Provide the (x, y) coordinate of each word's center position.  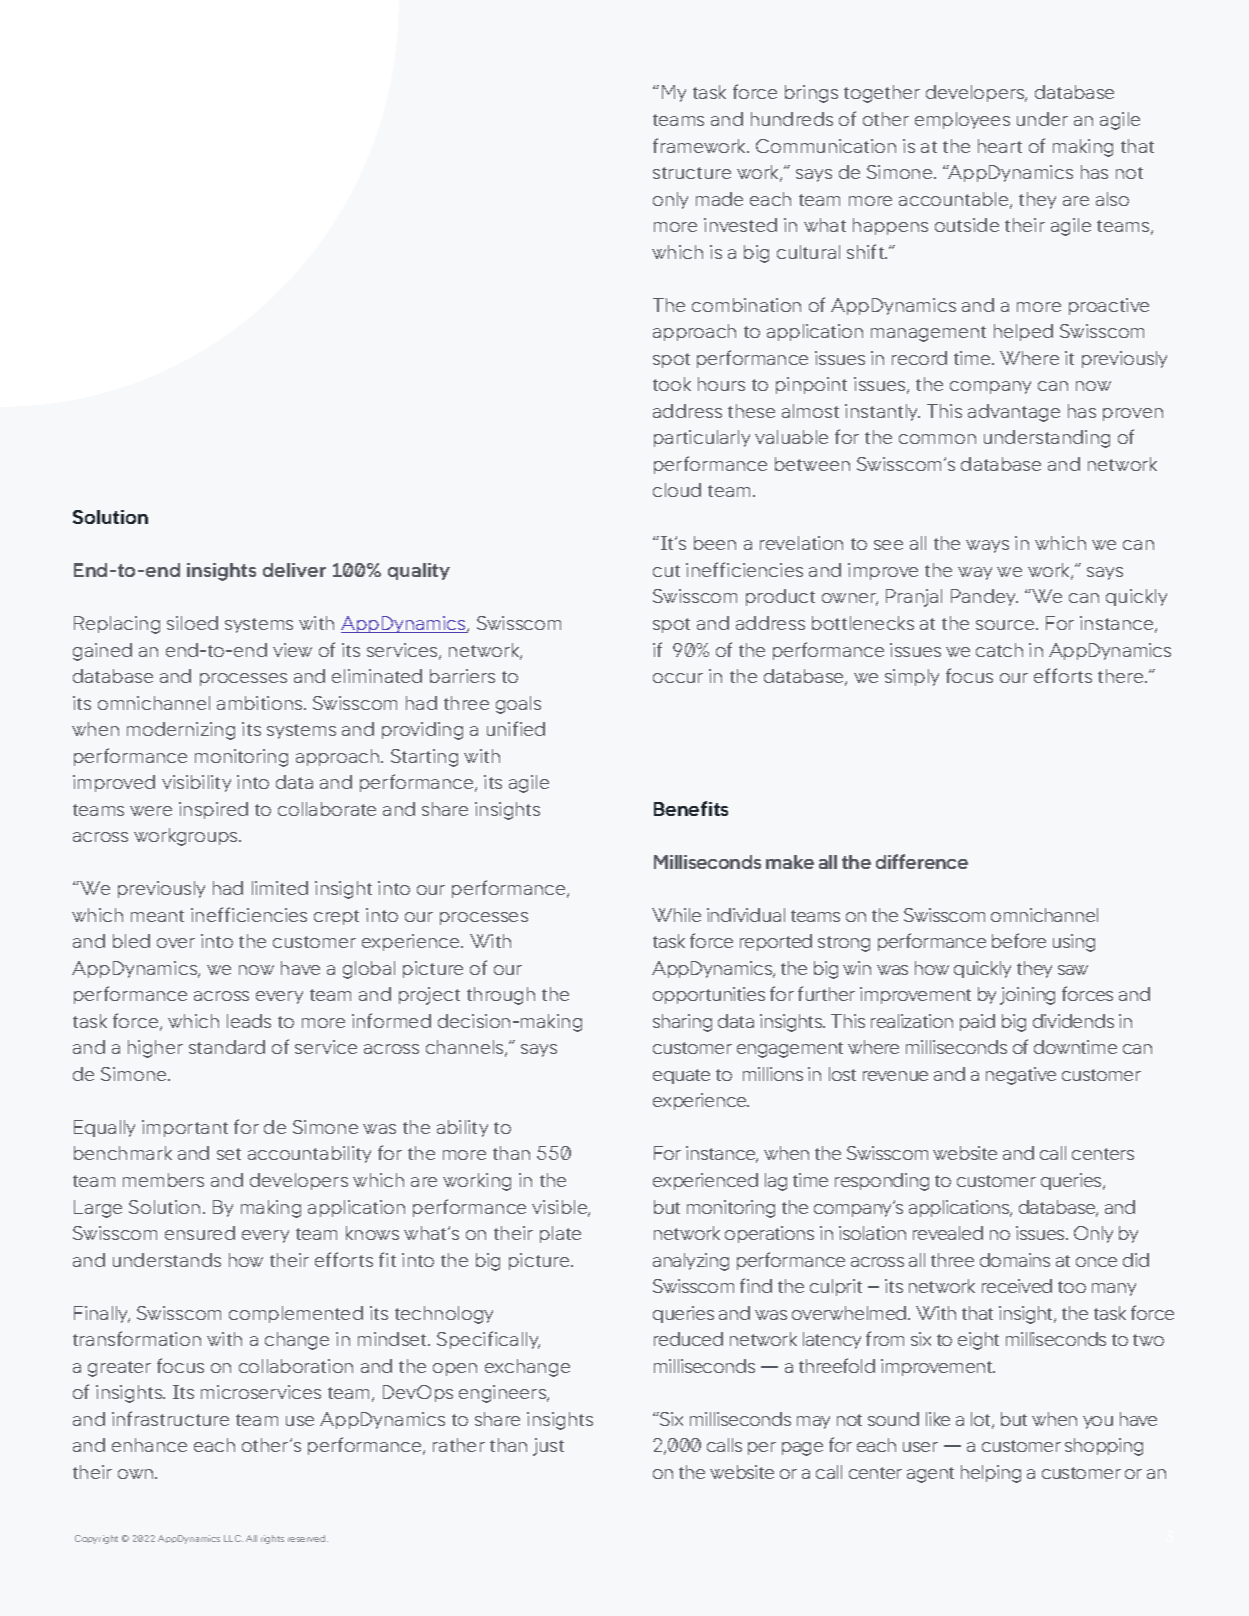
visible (561, 1208)
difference (922, 861)
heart (1000, 146)
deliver (294, 570)
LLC (233, 1538)
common (937, 439)
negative (1021, 1076)
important (185, 1128)
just (548, 1447)
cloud (677, 490)
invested (740, 225)
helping (991, 1474)
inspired (213, 810)
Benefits (691, 808)
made (719, 199)
